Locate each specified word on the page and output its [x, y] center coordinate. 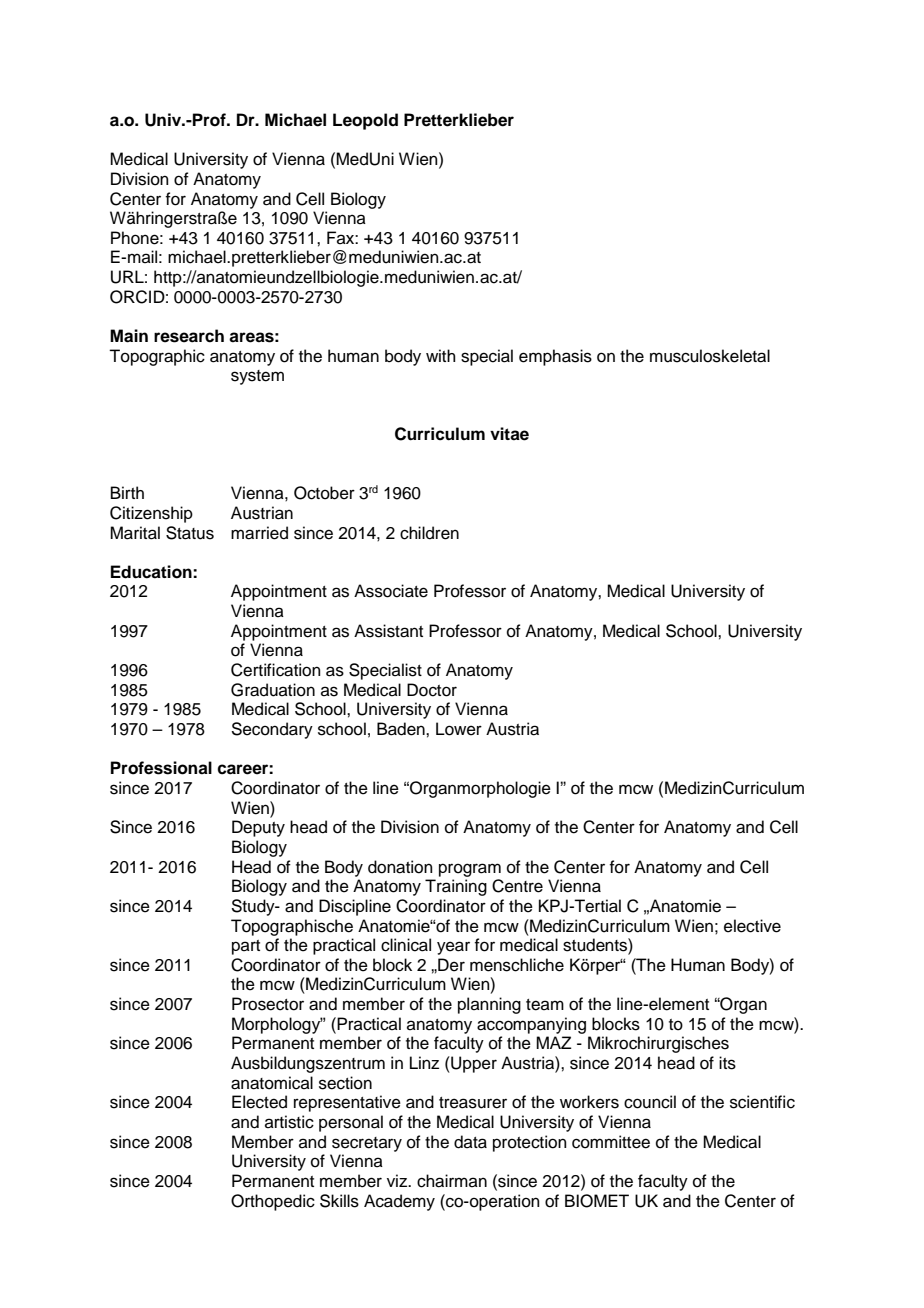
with [441, 355]
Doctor [432, 690]
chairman [452, 1181]
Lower [459, 729]
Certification [276, 670]
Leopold [365, 121]
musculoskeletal [710, 356]
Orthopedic [273, 1202]
